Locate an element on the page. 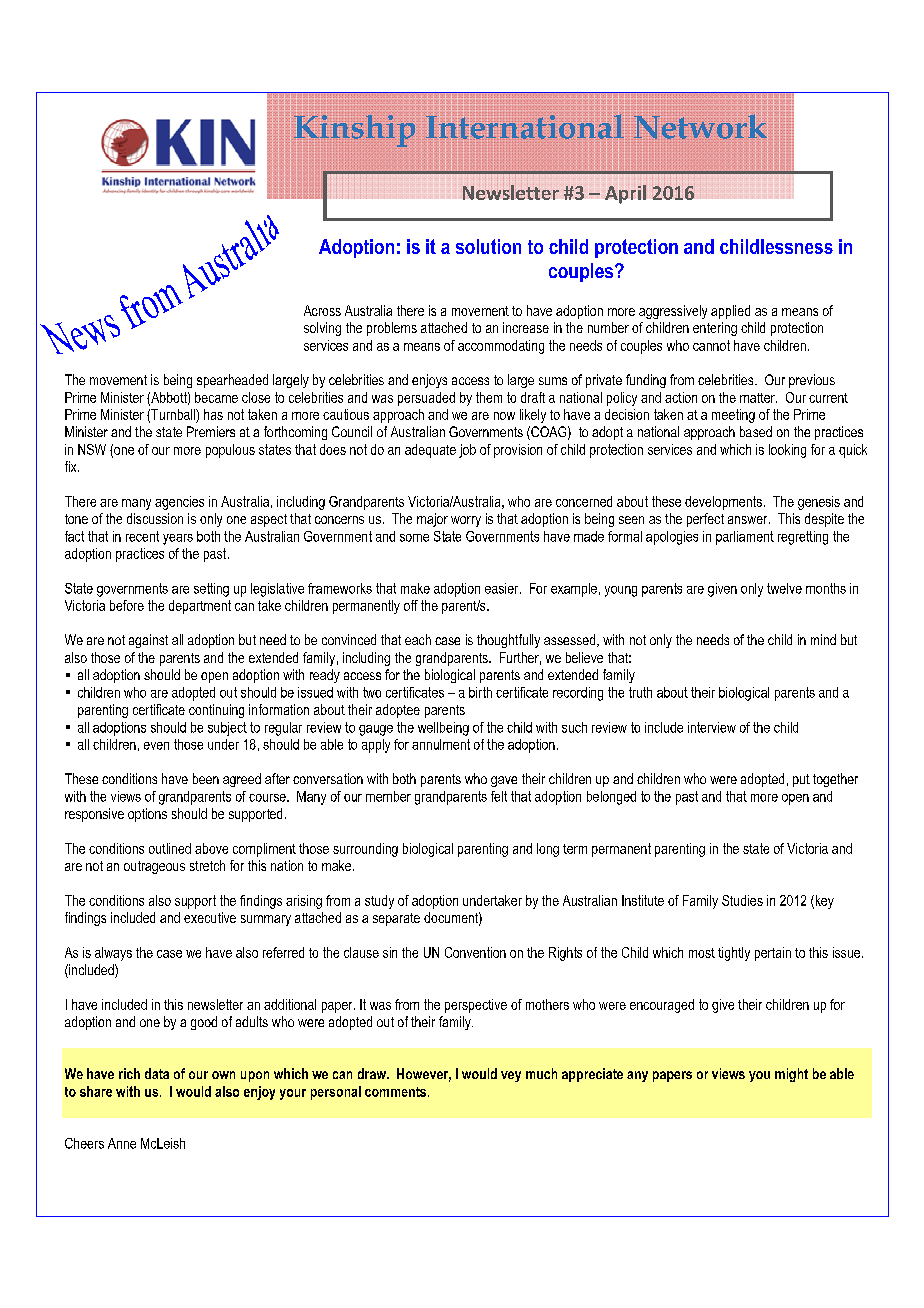  Kinship is located at coordinates (354, 131).
